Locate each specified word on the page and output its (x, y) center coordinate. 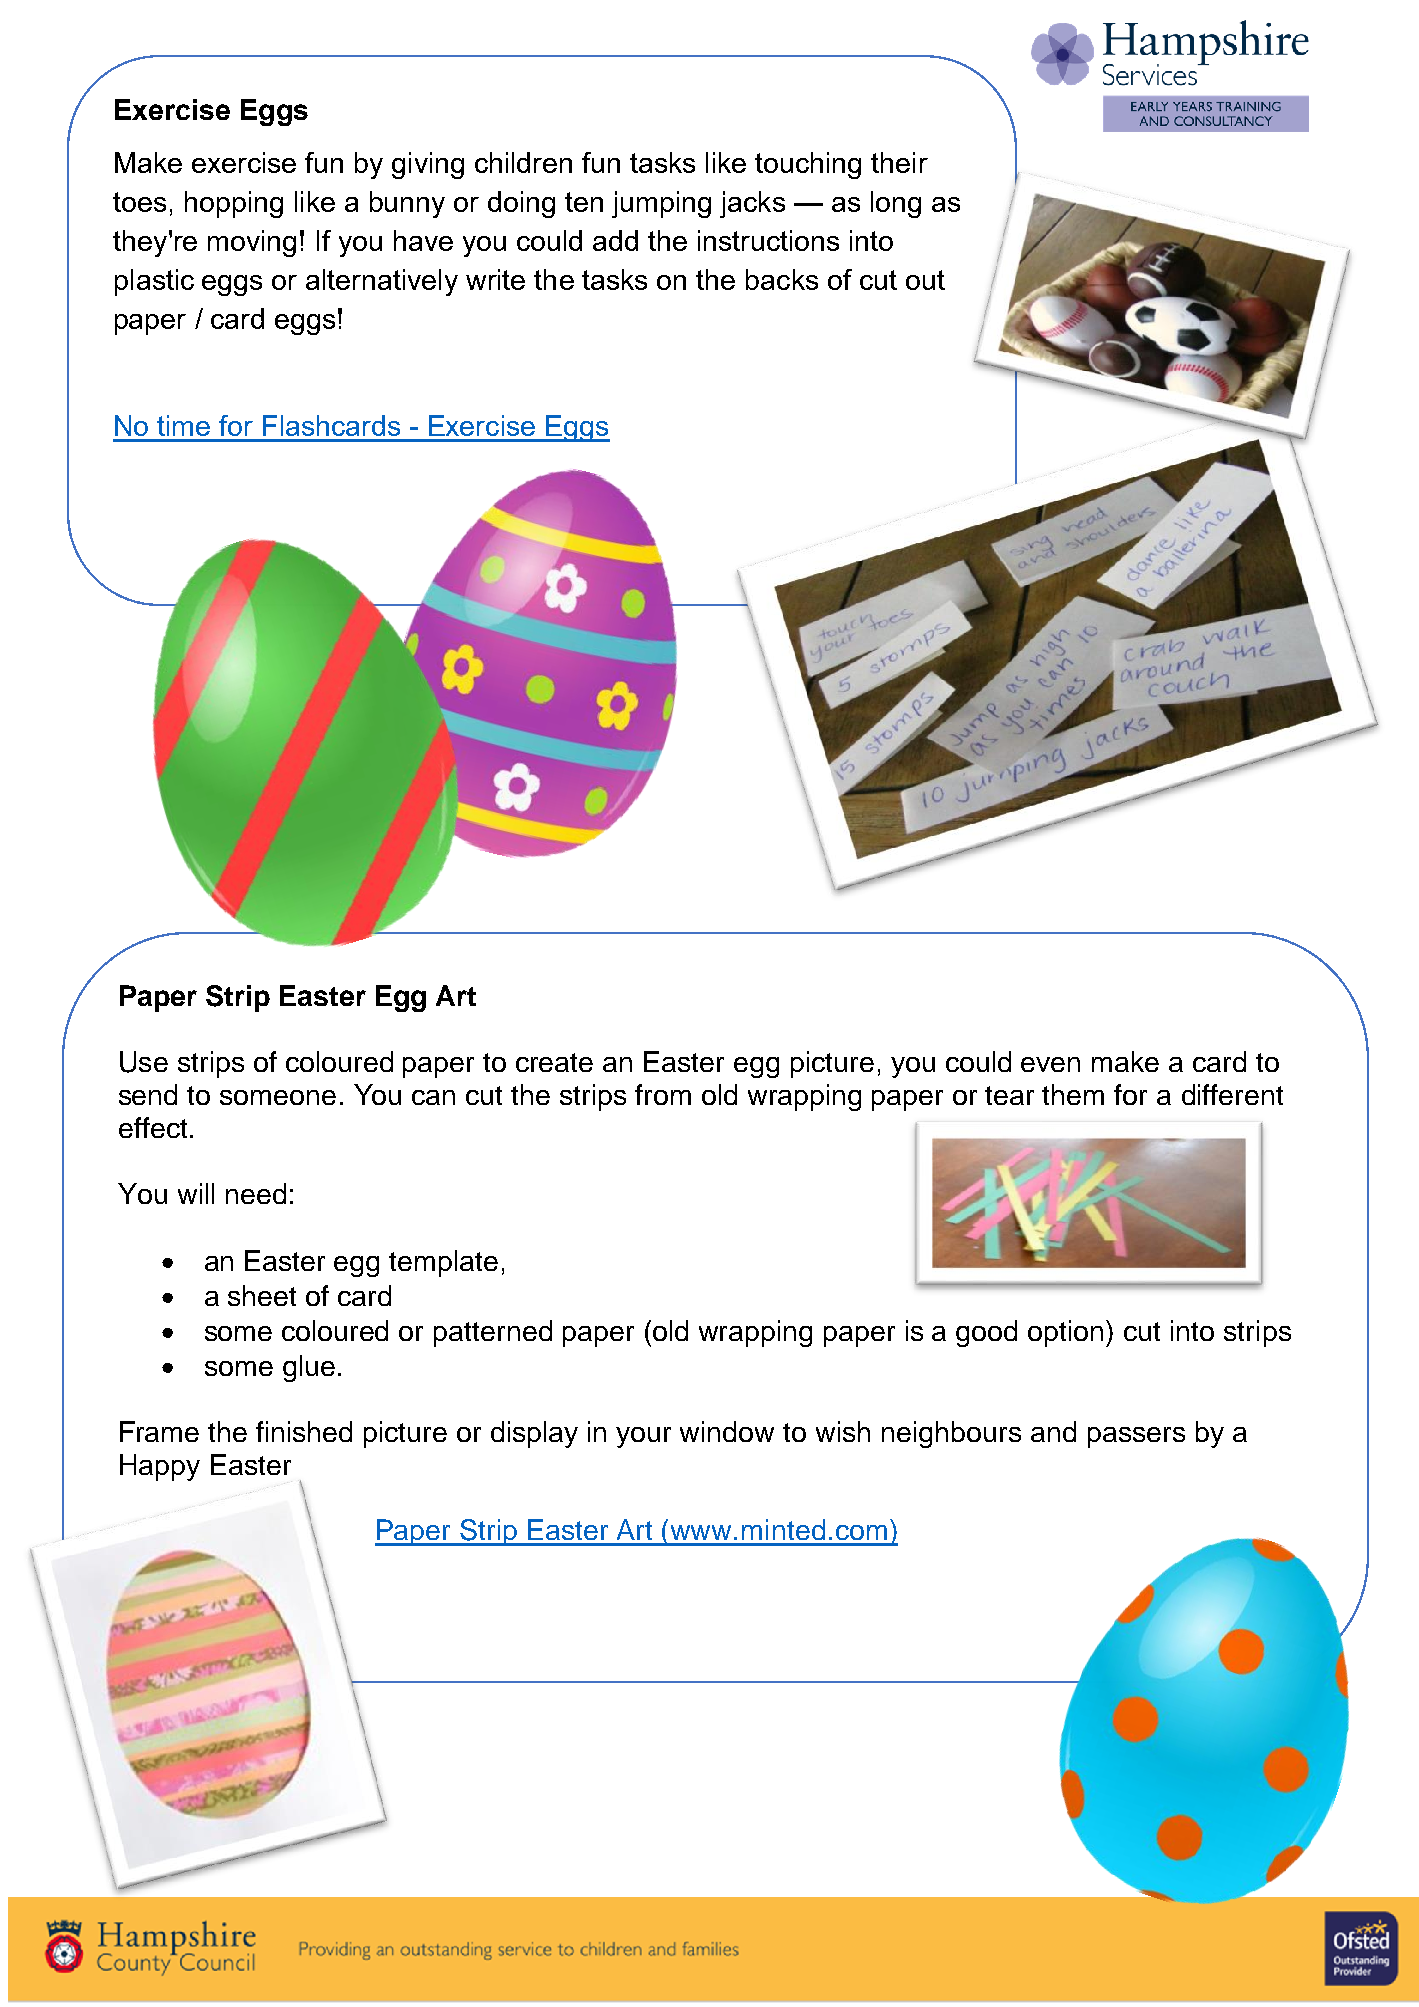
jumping (661, 204)
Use (144, 1062)
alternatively (382, 282)
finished (304, 1431)
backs (782, 279)
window (727, 1431)
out (925, 280)
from (663, 1094)
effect (153, 1127)
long (896, 204)
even (1050, 1064)
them (1073, 1094)
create (554, 1062)
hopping (234, 204)
